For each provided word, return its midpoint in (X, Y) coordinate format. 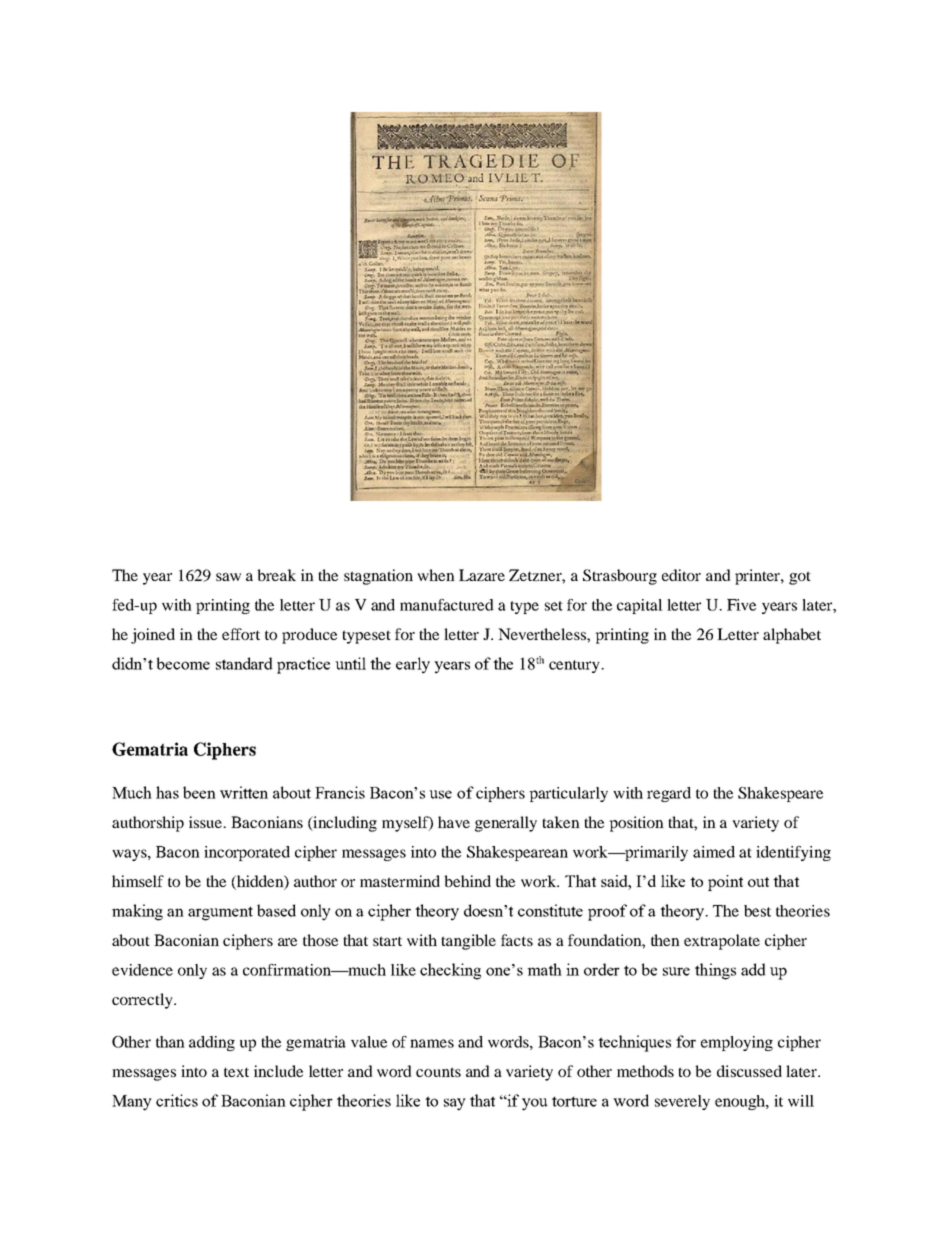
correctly (143, 1001)
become (183, 663)
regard (669, 794)
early (413, 665)
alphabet (792, 636)
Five (741, 605)
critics (177, 1100)
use (440, 794)
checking (450, 971)
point (725, 883)
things (715, 971)
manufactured (447, 605)
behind (467, 881)
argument (220, 913)
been (199, 792)
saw (228, 577)
